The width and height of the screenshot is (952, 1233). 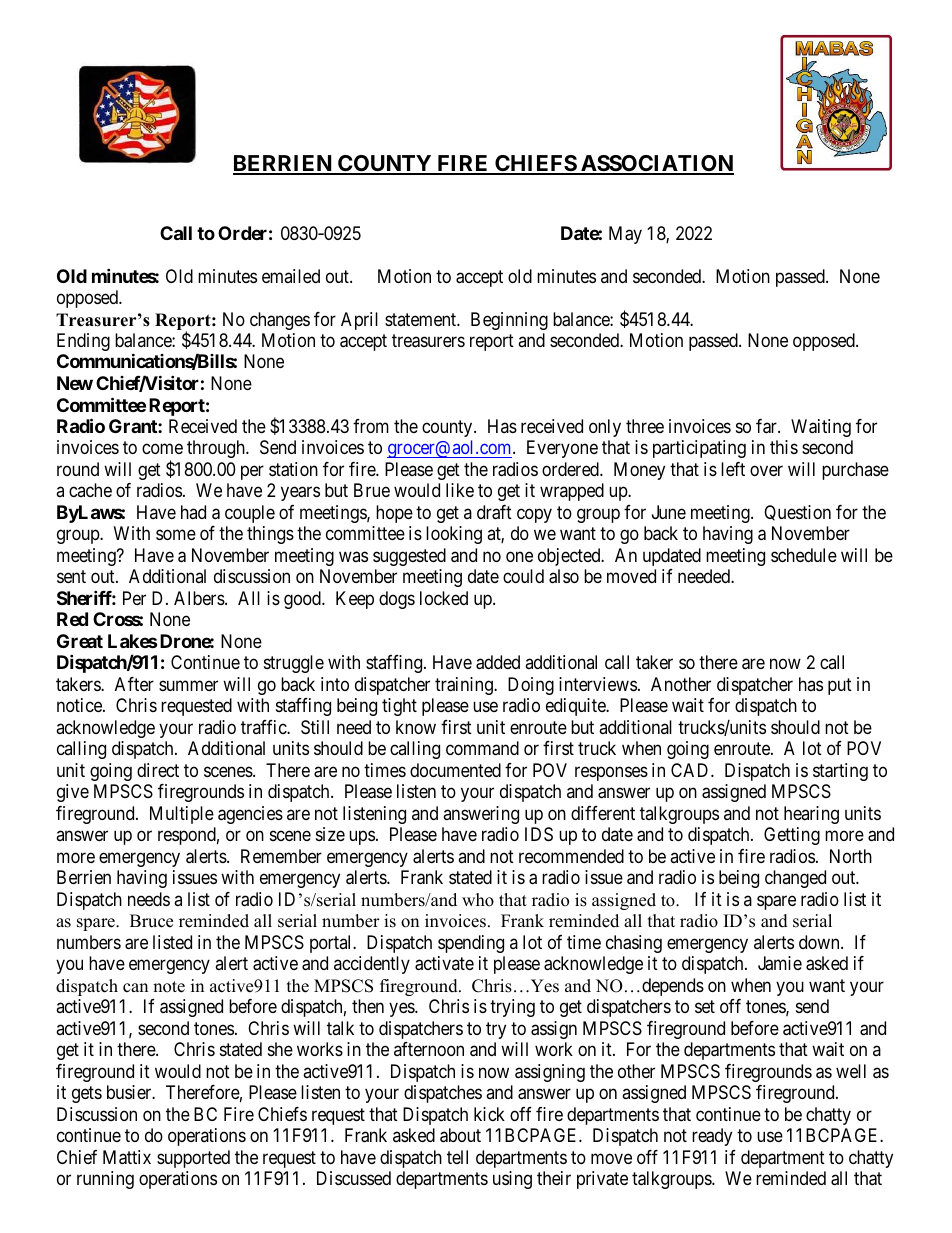 What do you see at coordinates (767, 426) in the screenshot?
I see `far` at bounding box center [767, 426].
